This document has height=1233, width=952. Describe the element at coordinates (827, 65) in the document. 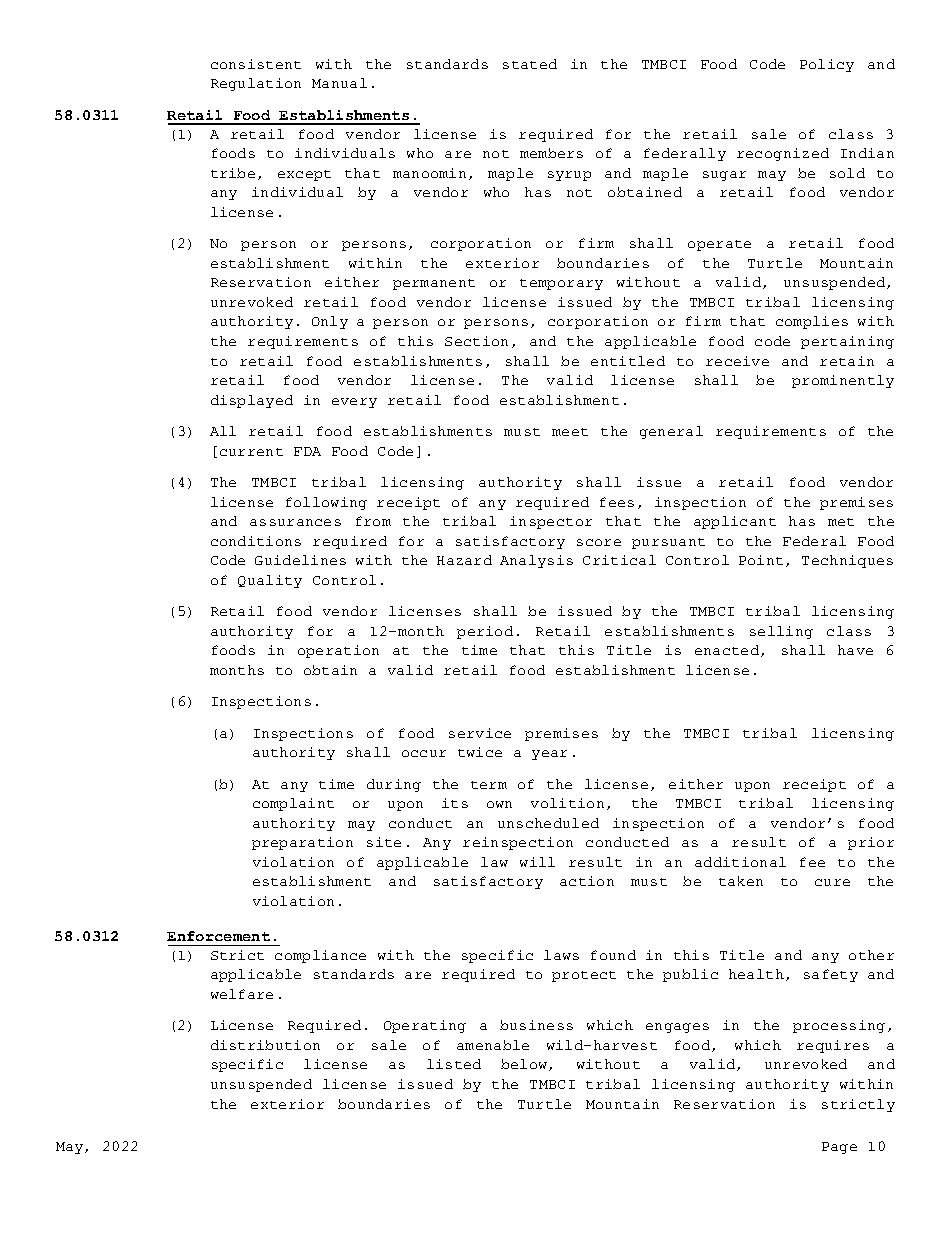

I see `Policy` at that location.
